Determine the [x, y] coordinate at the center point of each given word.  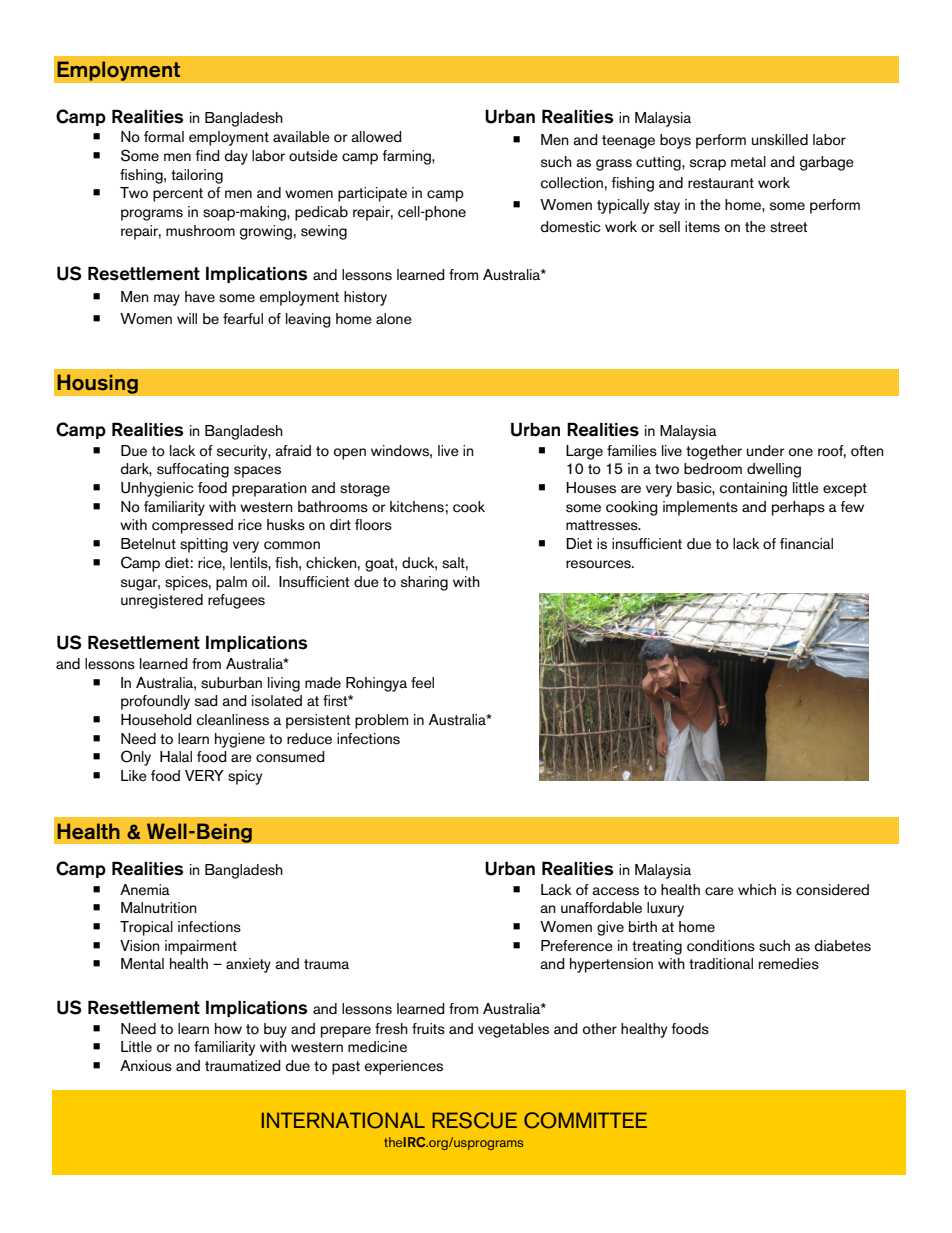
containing [753, 489]
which [757, 889]
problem [381, 721]
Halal [176, 756]
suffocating [193, 470]
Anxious [146, 1066]
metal [748, 162]
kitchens [417, 507]
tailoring [197, 176]
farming [408, 157]
